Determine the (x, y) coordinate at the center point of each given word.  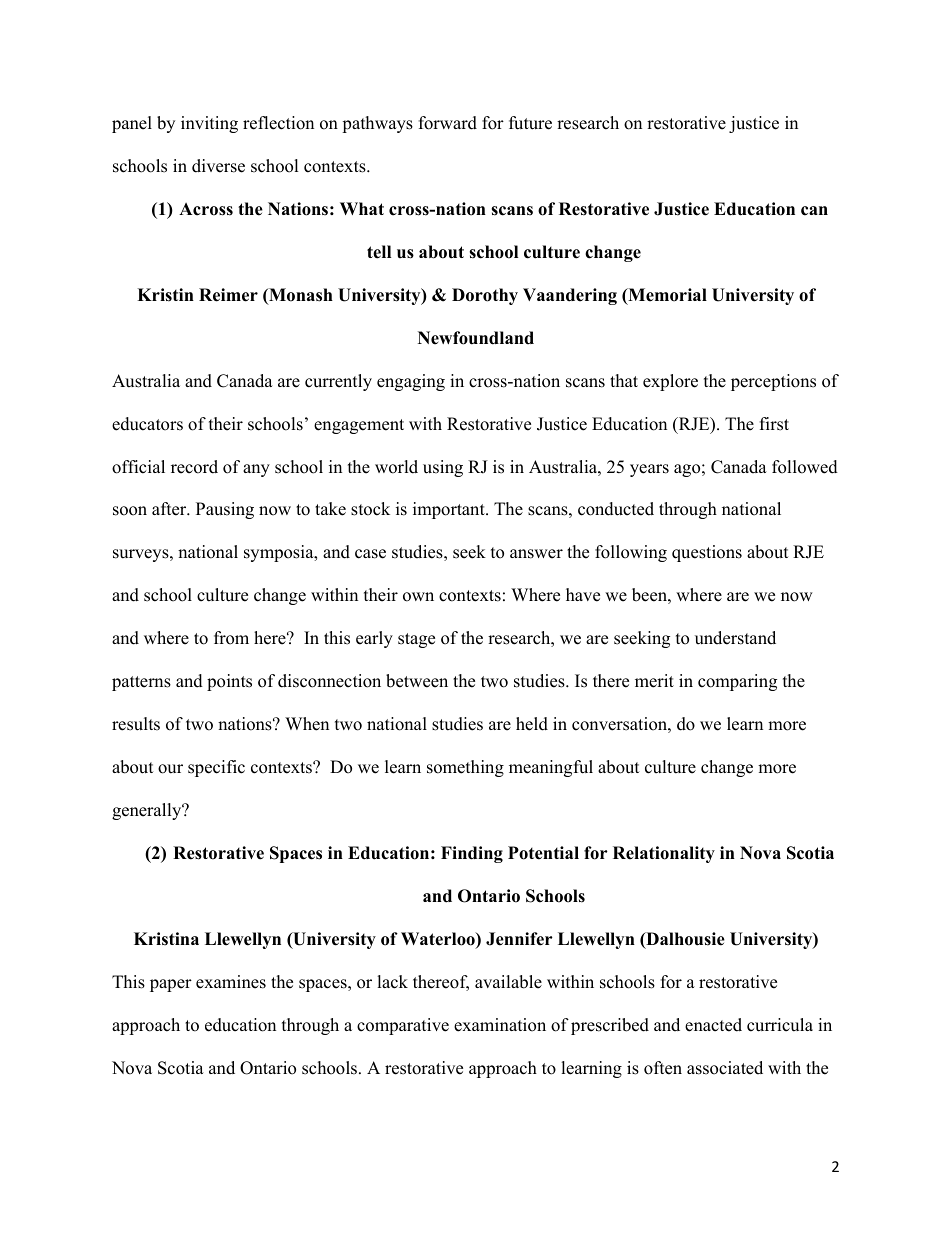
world (396, 467)
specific (216, 768)
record (194, 467)
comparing (737, 682)
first (774, 424)
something (465, 768)
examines (231, 982)
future (530, 123)
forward (448, 123)
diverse (218, 166)
